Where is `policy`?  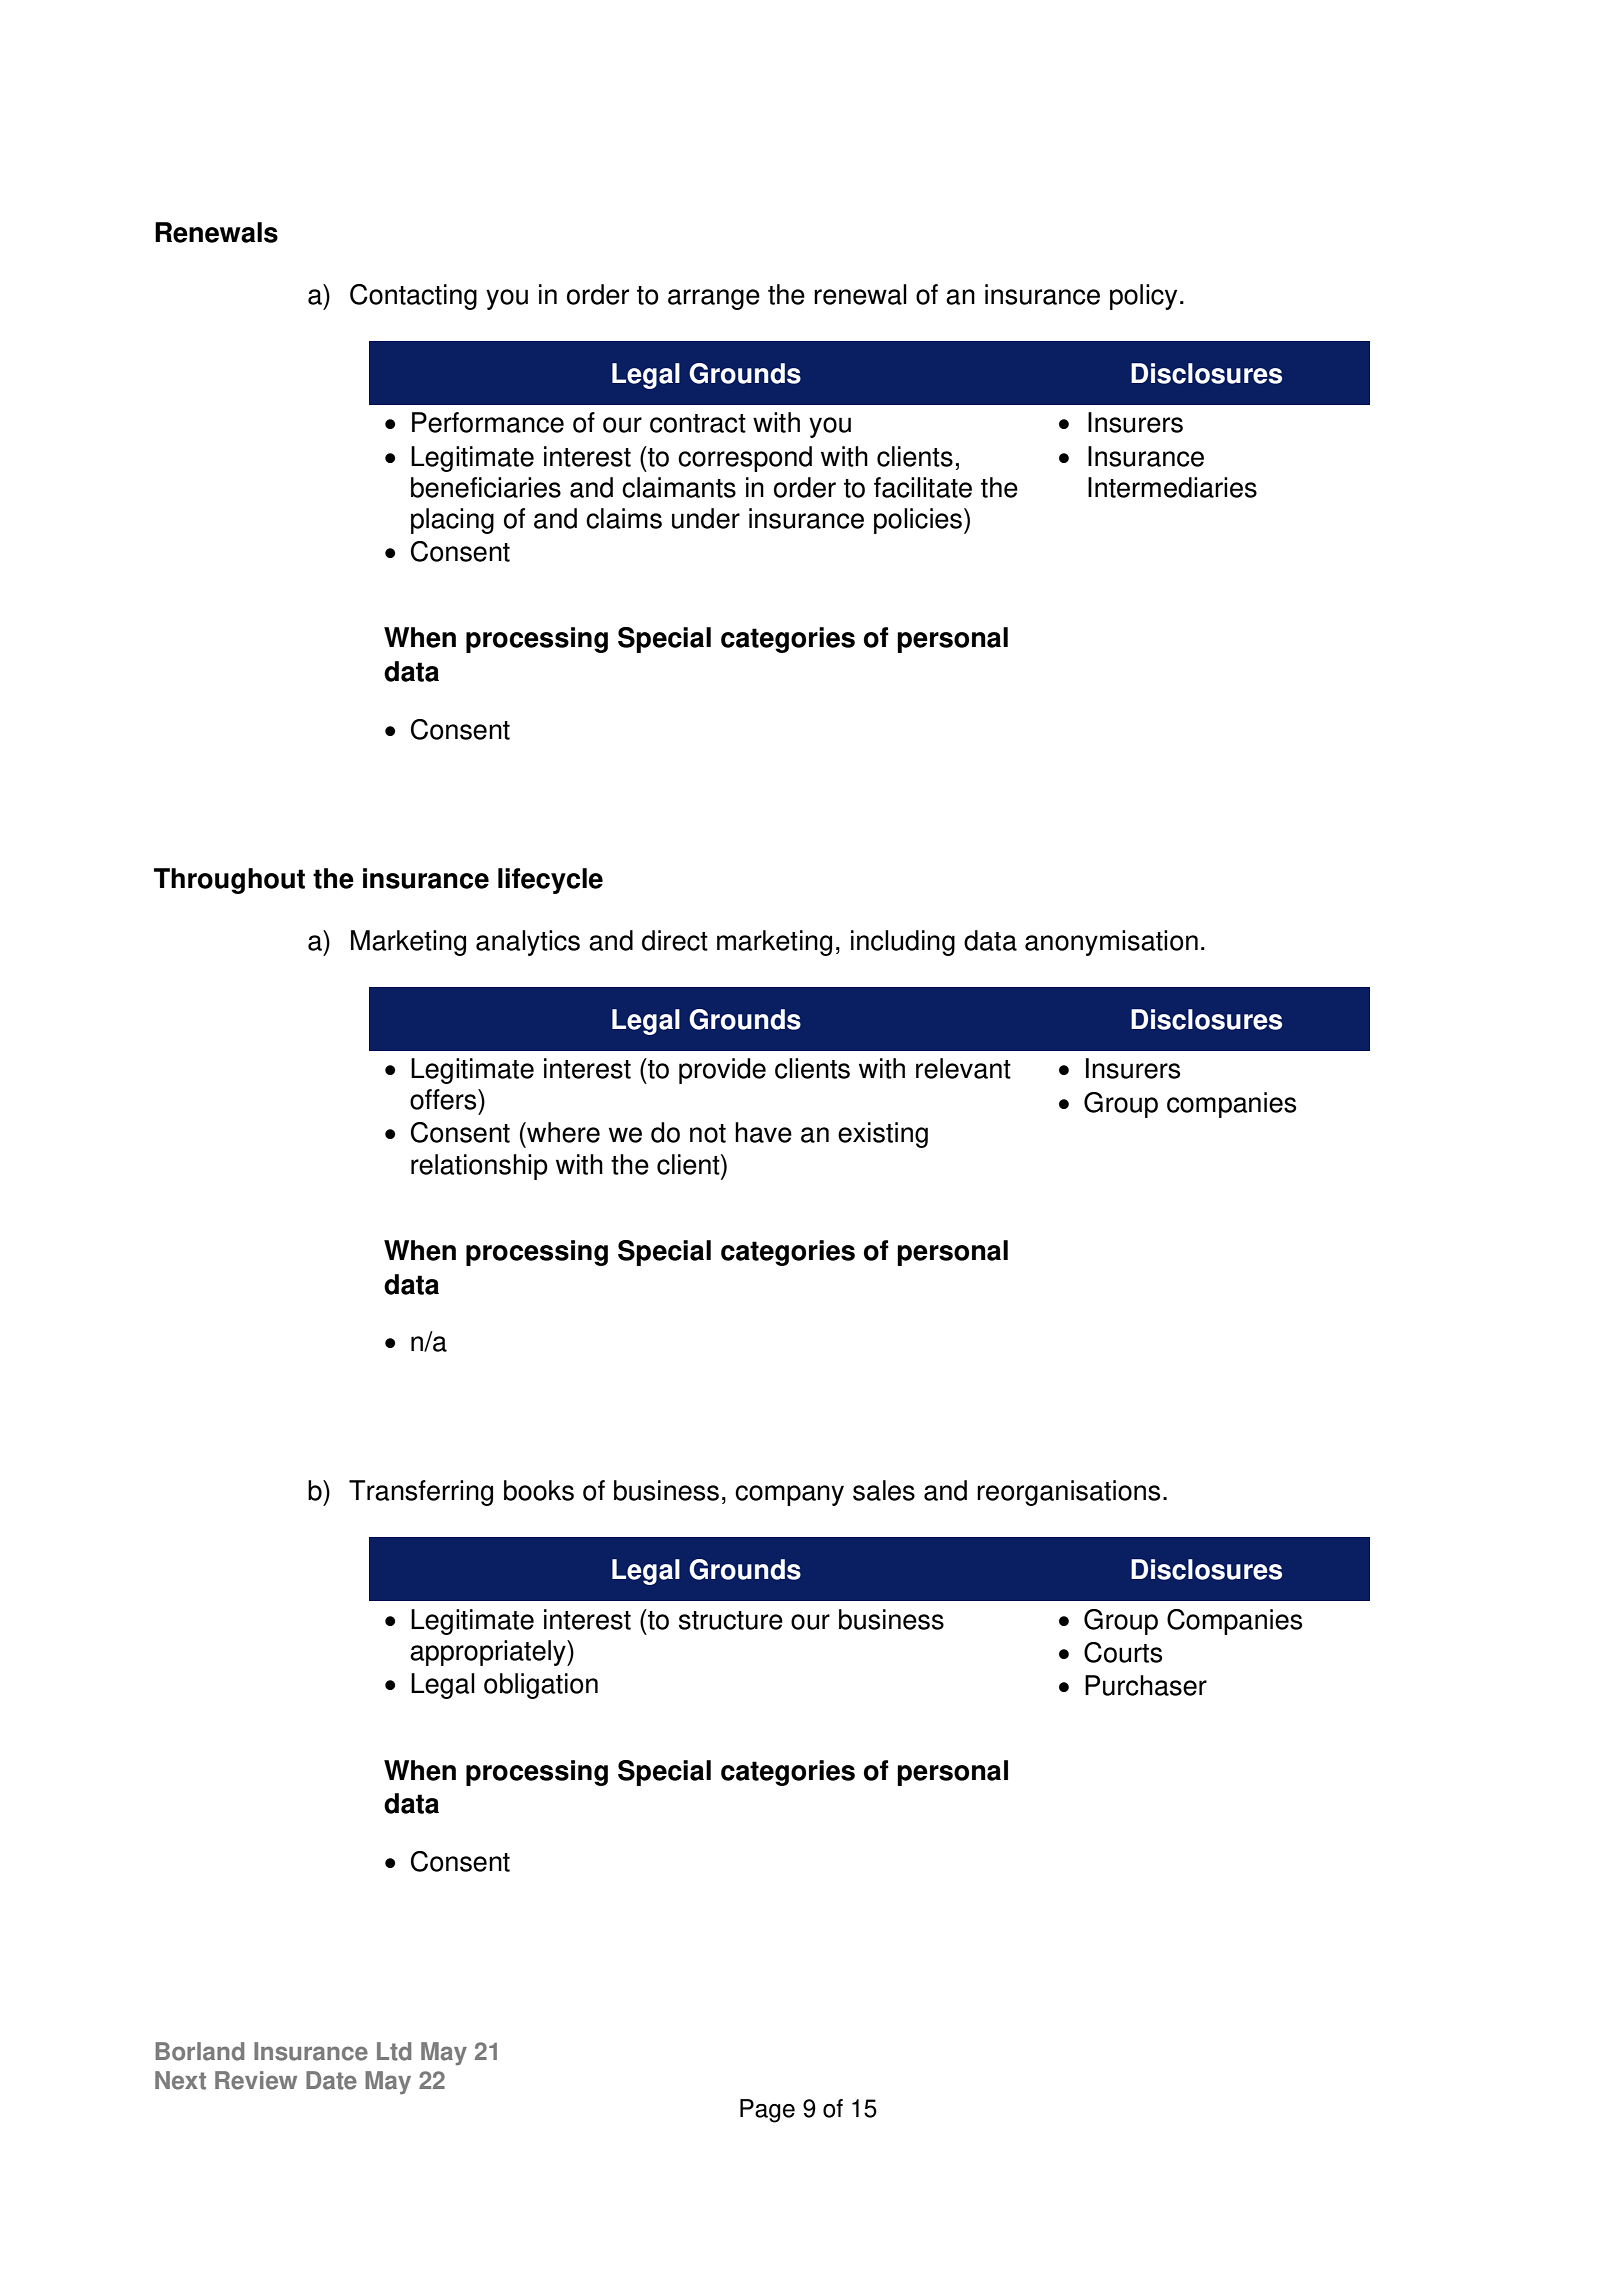
policy is located at coordinates (1143, 297).
